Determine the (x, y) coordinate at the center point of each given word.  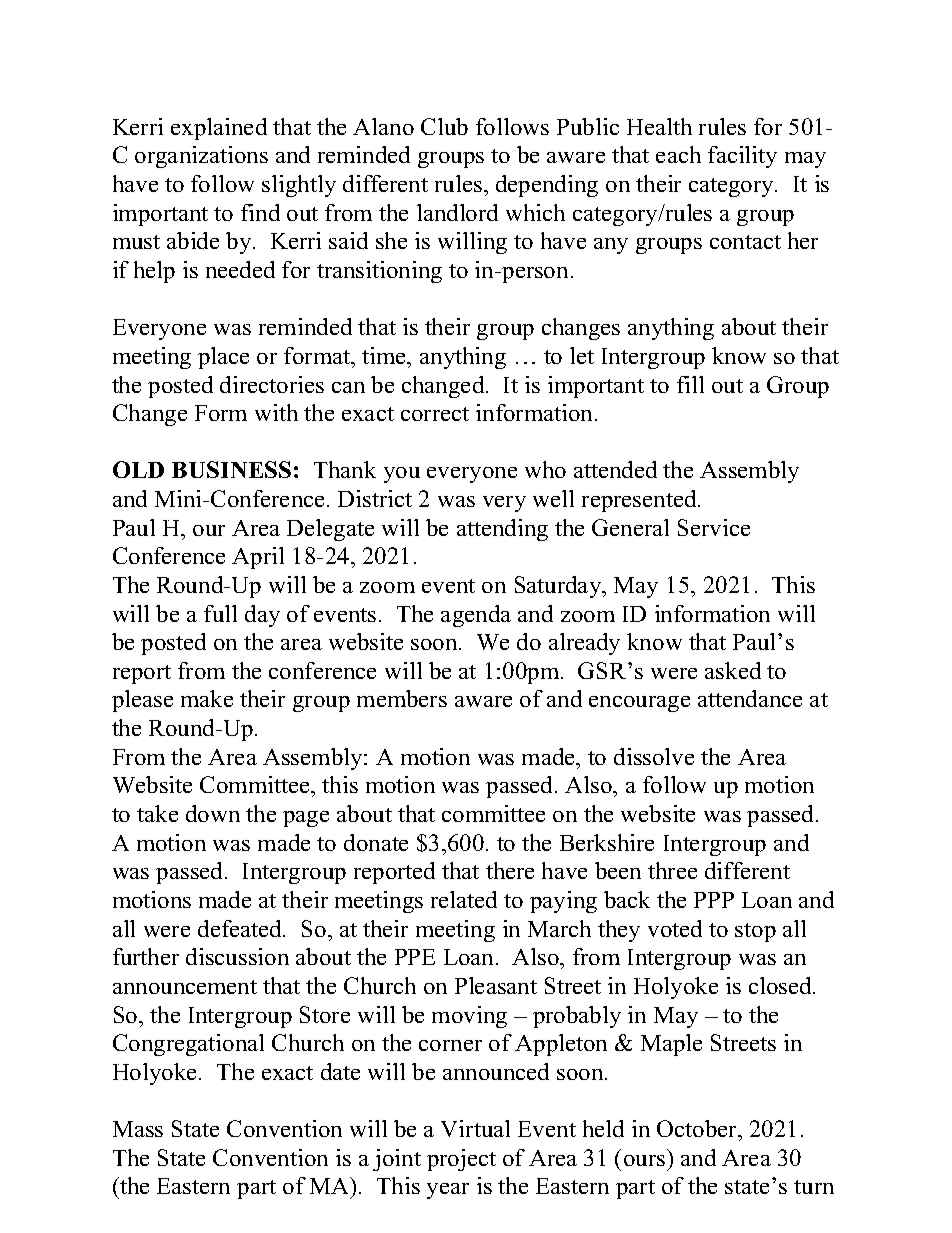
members (402, 698)
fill (690, 384)
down (213, 813)
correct (435, 414)
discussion (237, 956)
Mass (138, 1129)
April (258, 558)
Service (714, 527)
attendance (750, 698)
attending (502, 530)
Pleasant (496, 985)
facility (742, 157)
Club (444, 126)
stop (755, 932)
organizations (201, 157)
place (223, 358)
